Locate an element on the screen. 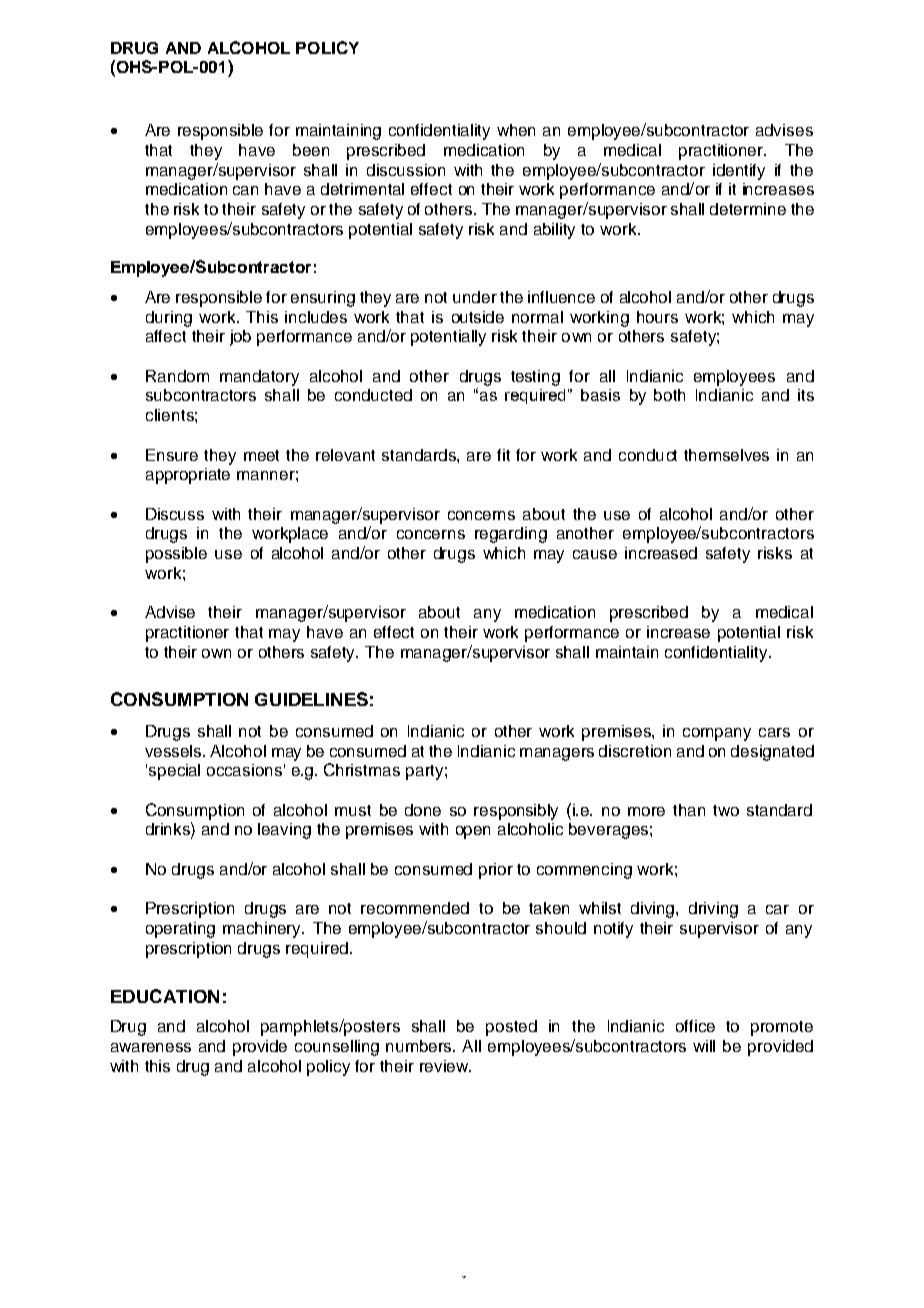 This screenshot has height=1308, width=924. meet is located at coordinates (261, 455).
